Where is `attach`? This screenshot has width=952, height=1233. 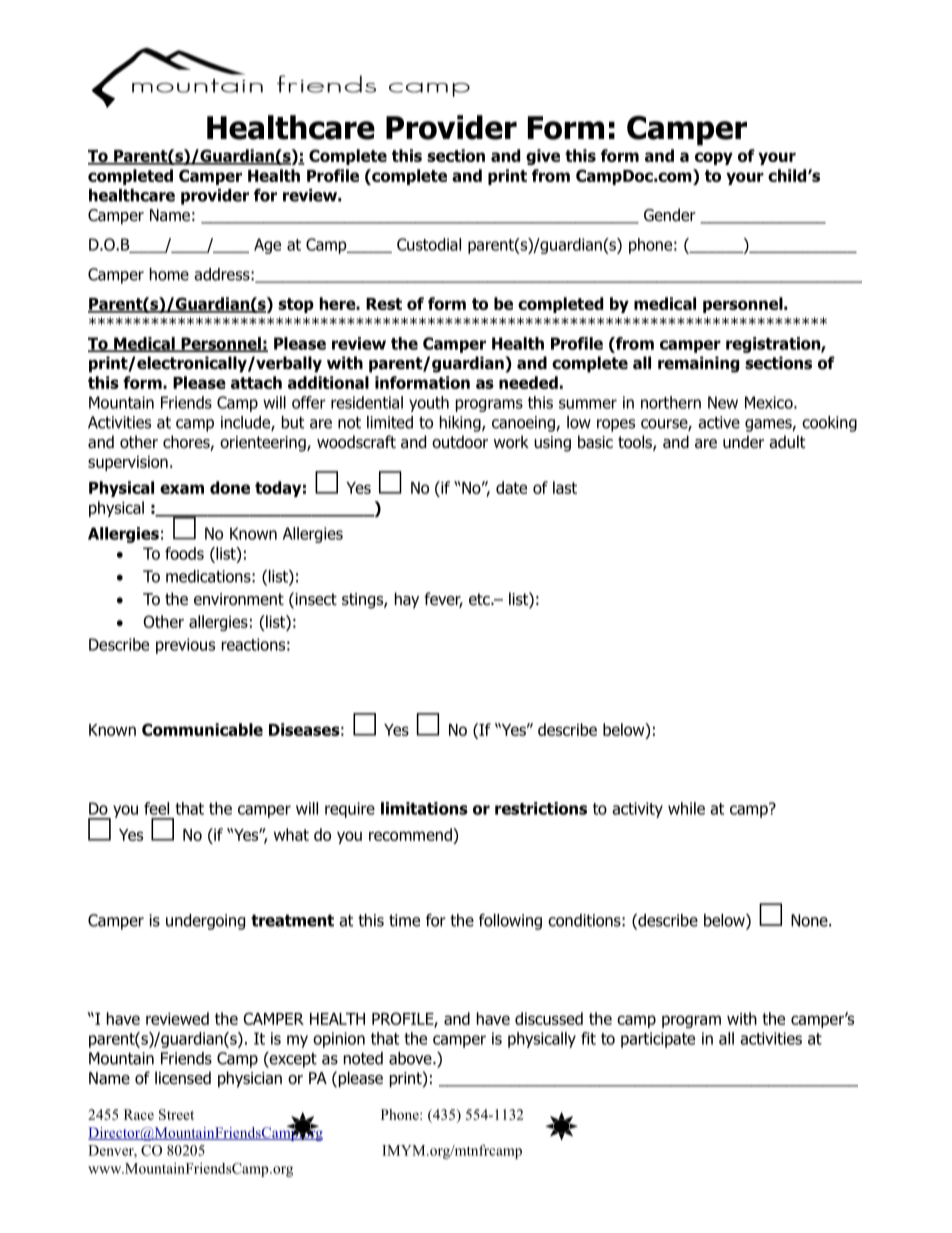
attach is located at coordinates (256, 382).
